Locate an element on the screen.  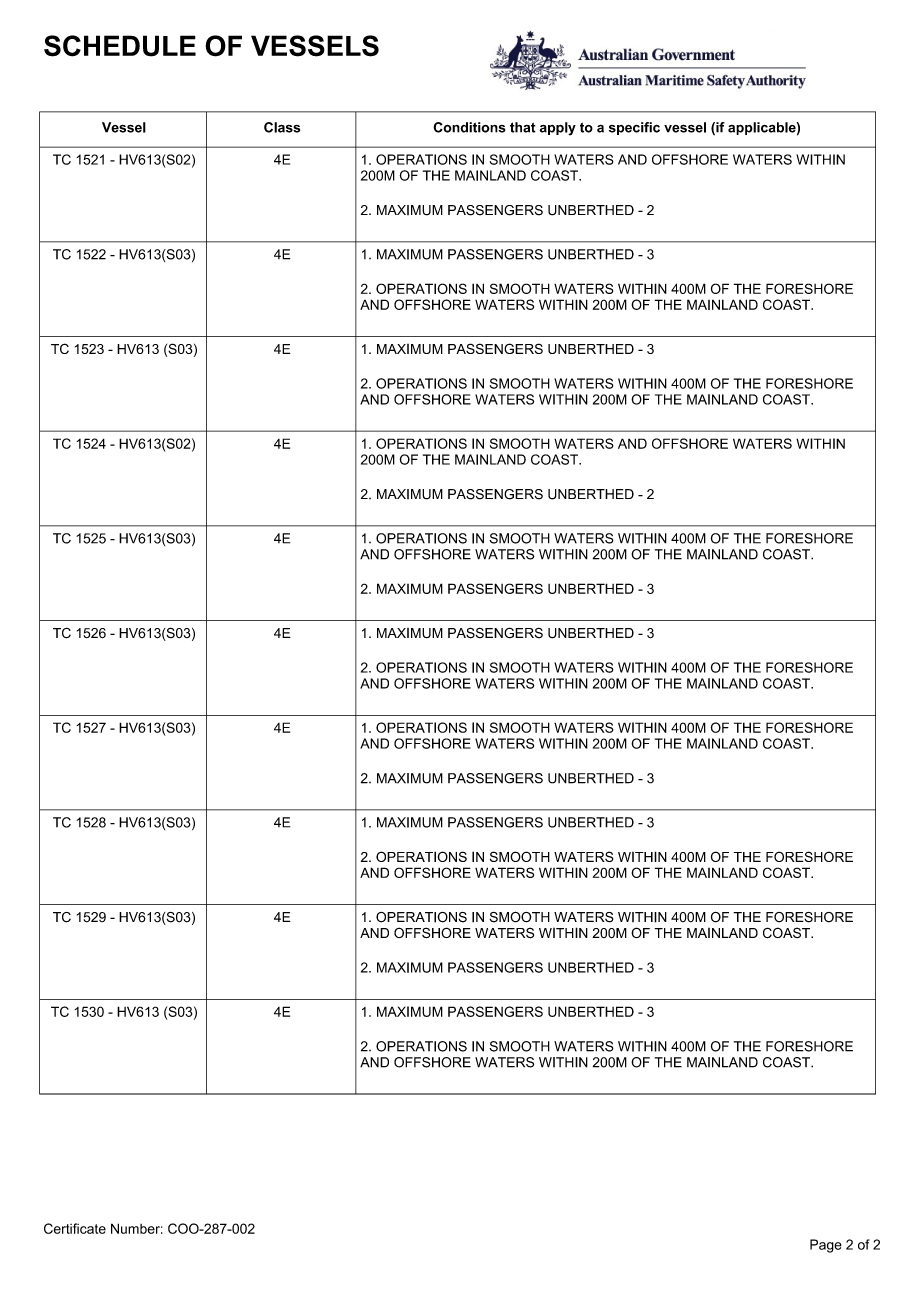
apply is located at coordinates (558, 129).
